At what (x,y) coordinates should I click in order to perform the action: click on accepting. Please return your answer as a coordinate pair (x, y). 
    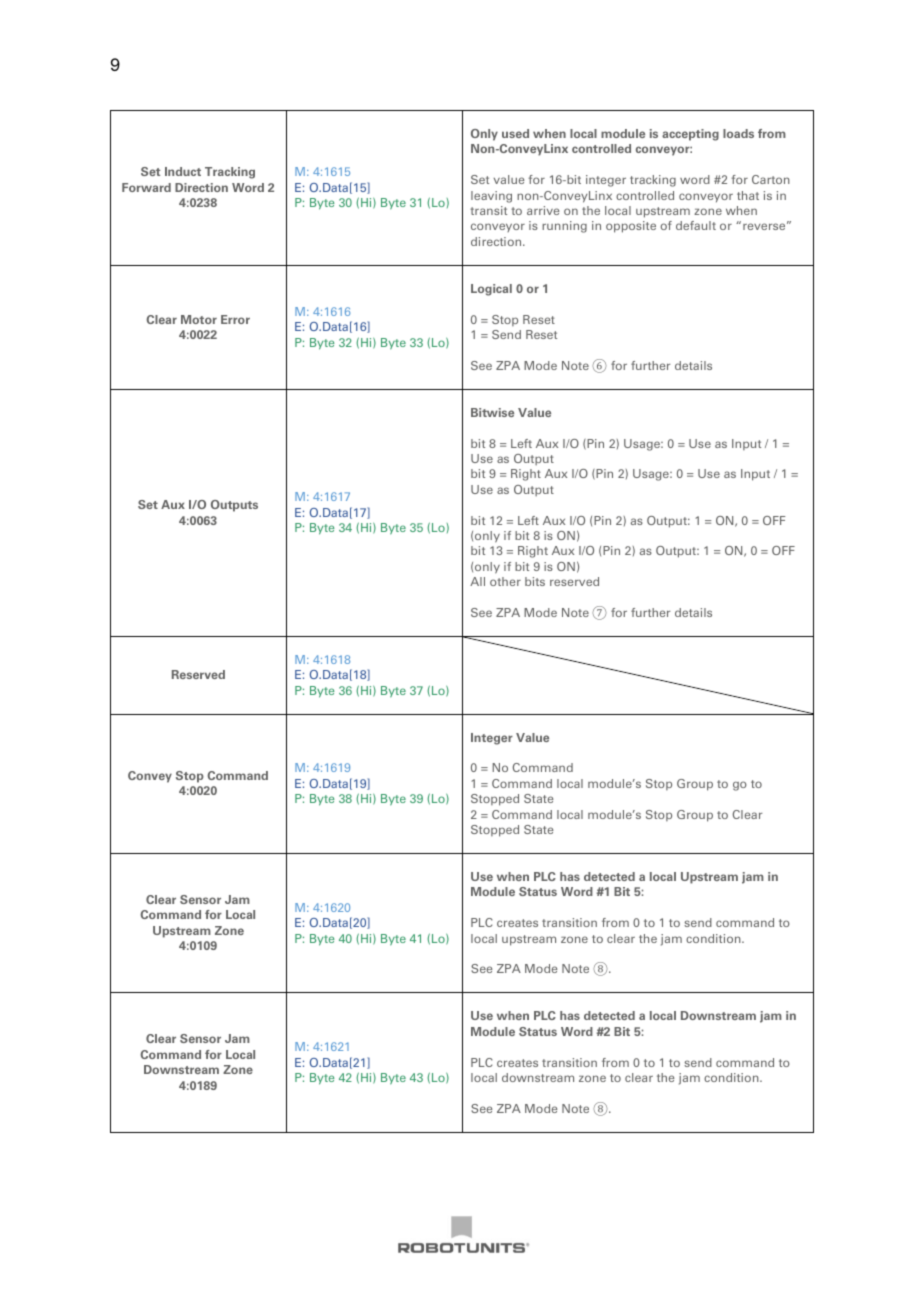
    Looking at the image, I should click on (690, 135).
